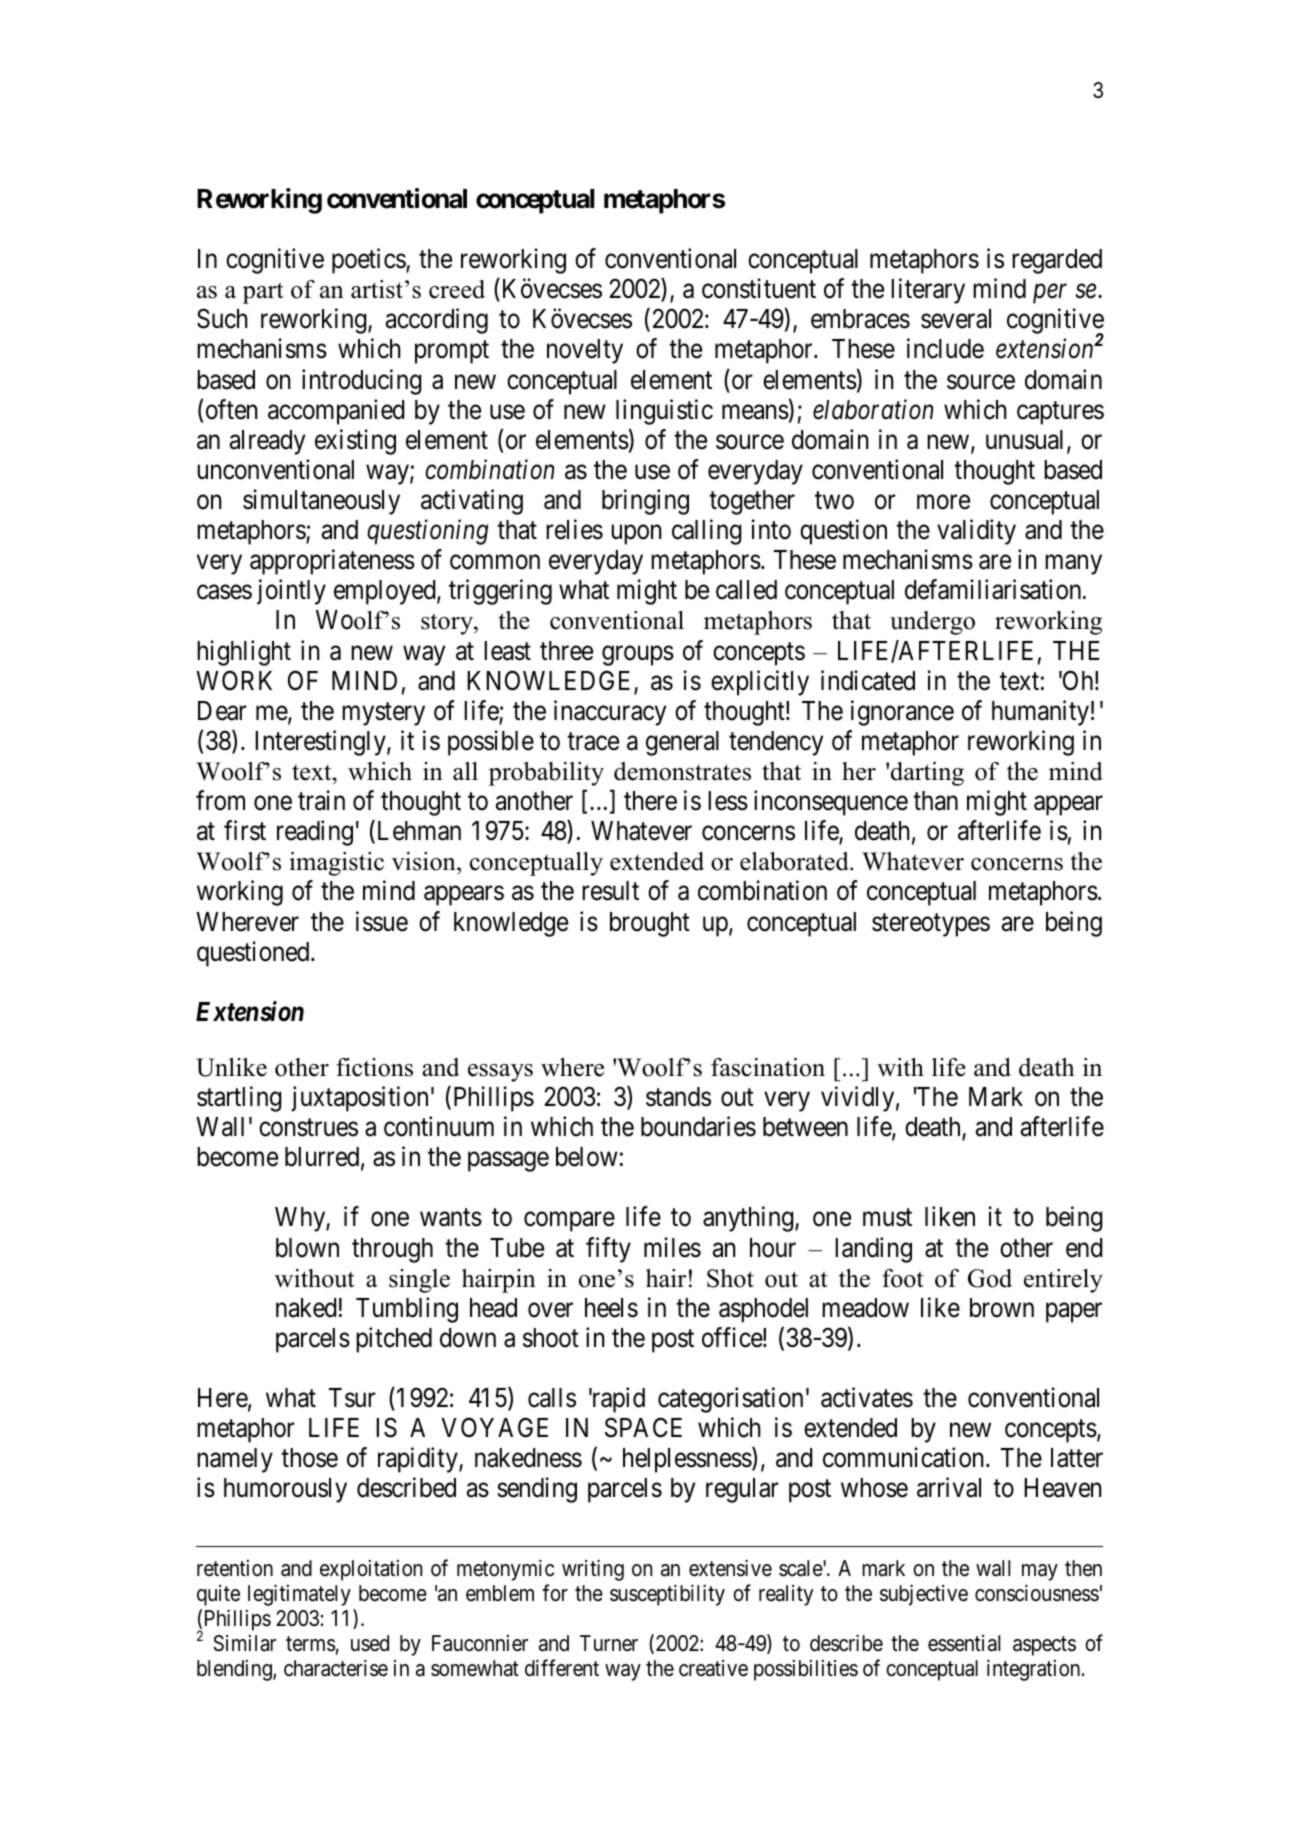 This screenshot has width=1299, height=1837. Describe the element at coordinates (956, 319) in the screenshot. I see `several` at that location.
